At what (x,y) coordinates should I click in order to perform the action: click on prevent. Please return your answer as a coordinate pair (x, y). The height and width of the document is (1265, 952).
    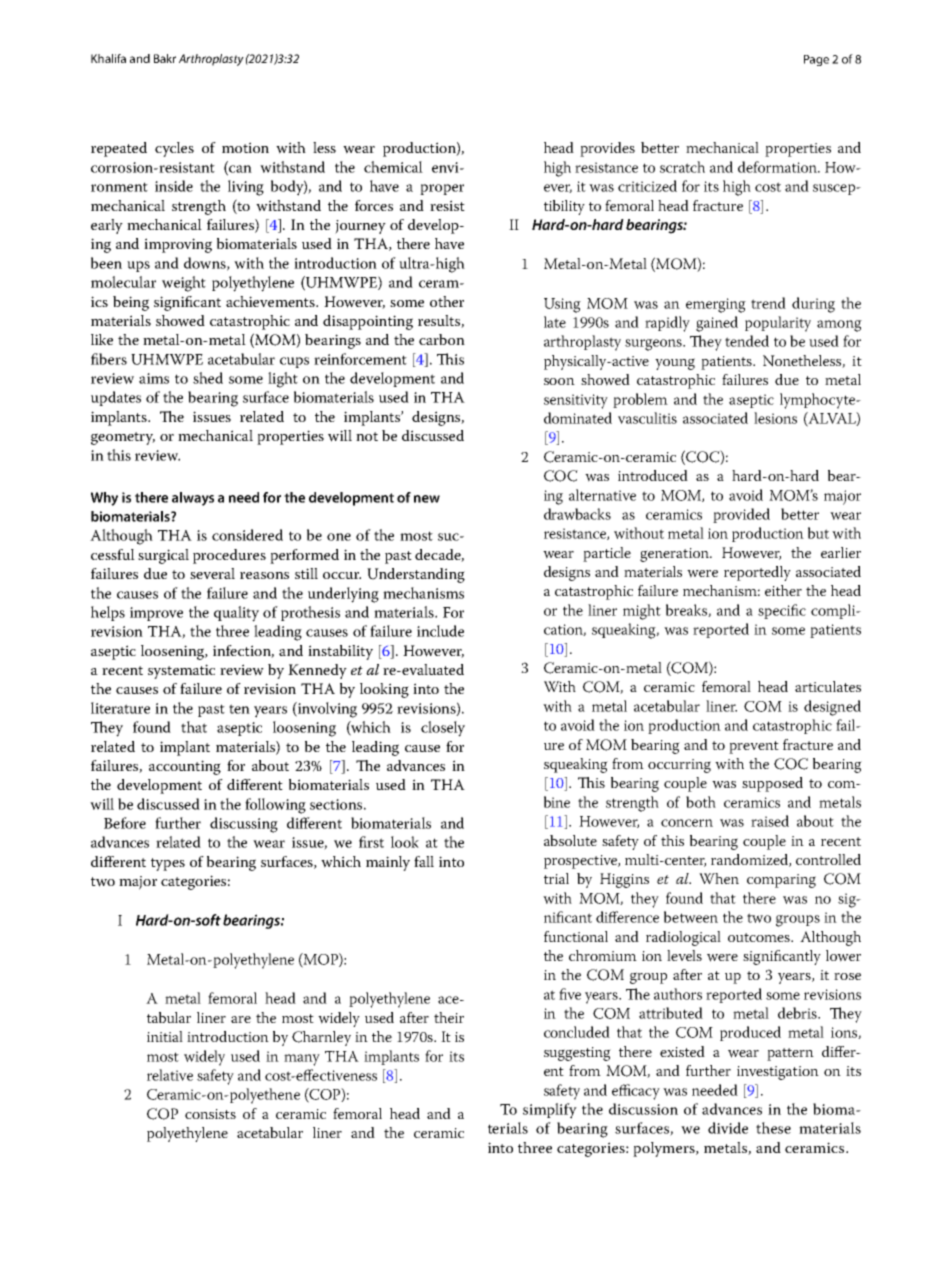
    Looking at the image, I should click on (754, 747).
